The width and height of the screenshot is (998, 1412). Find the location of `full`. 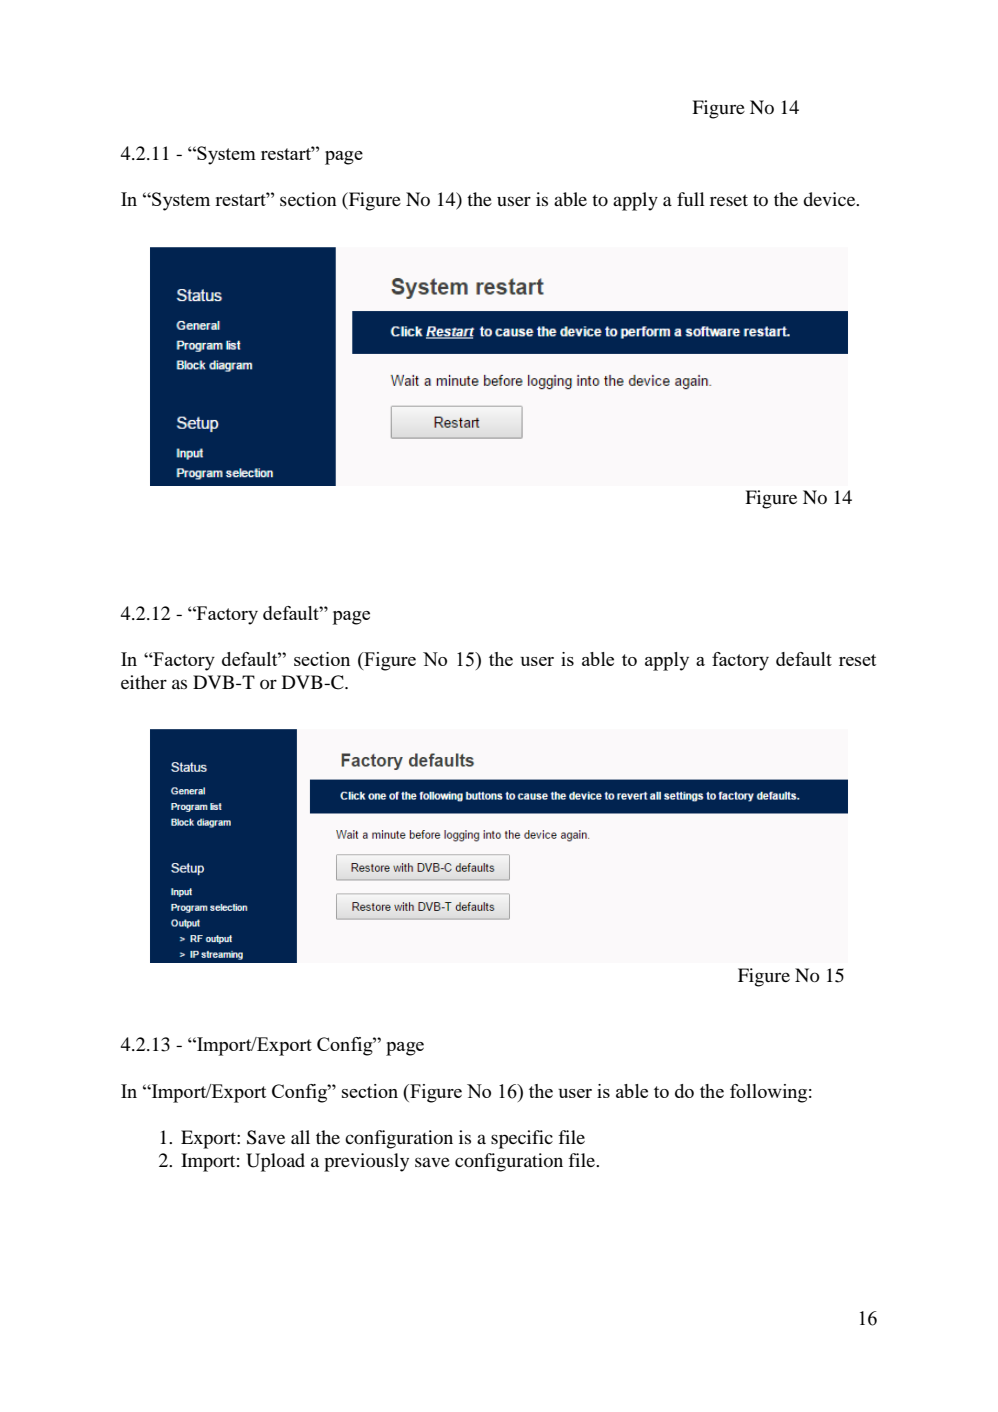

full is located at coordinates (691, 199).
